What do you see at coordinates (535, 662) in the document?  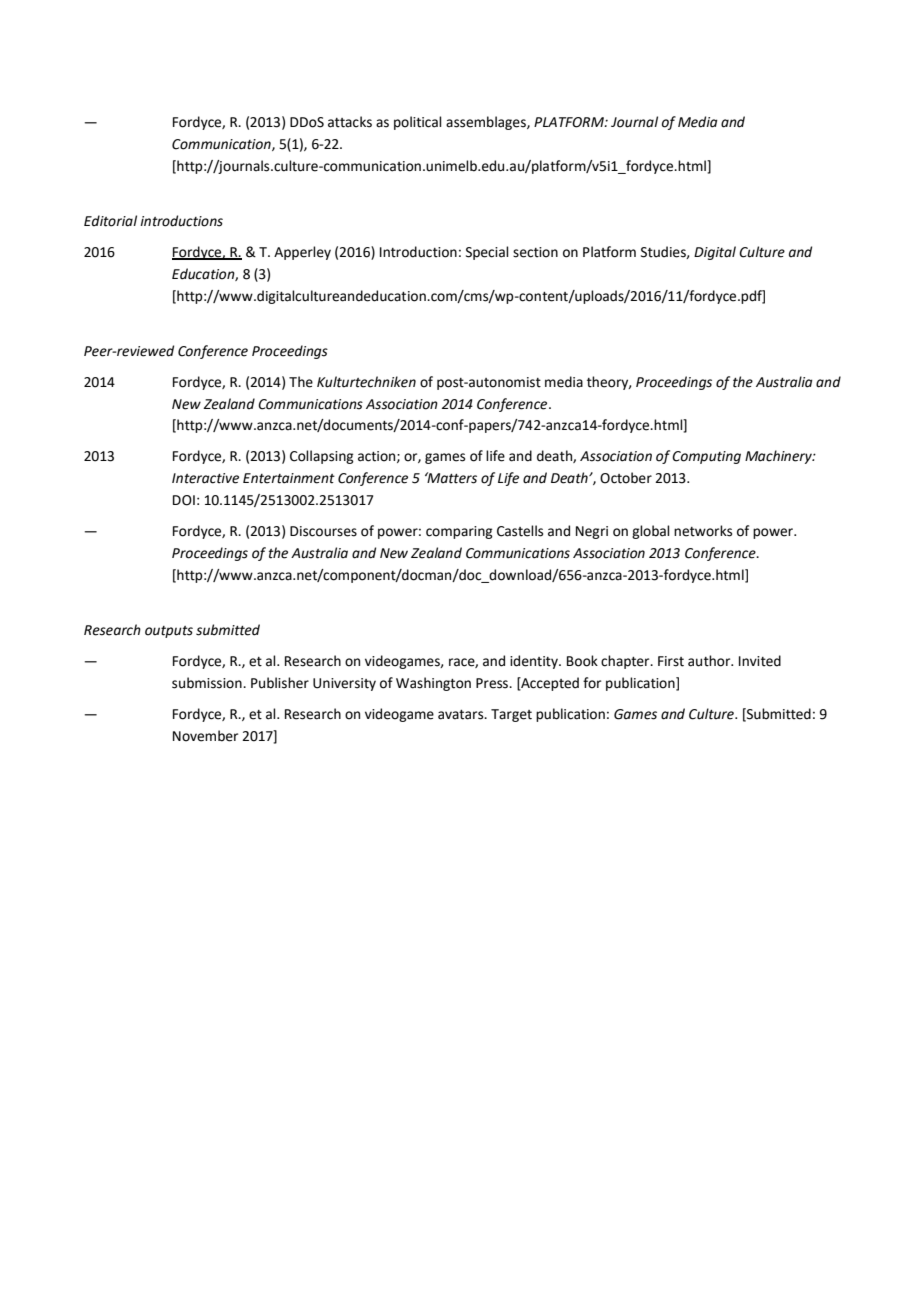 I see `identity` at bounding box center [535, 662].
